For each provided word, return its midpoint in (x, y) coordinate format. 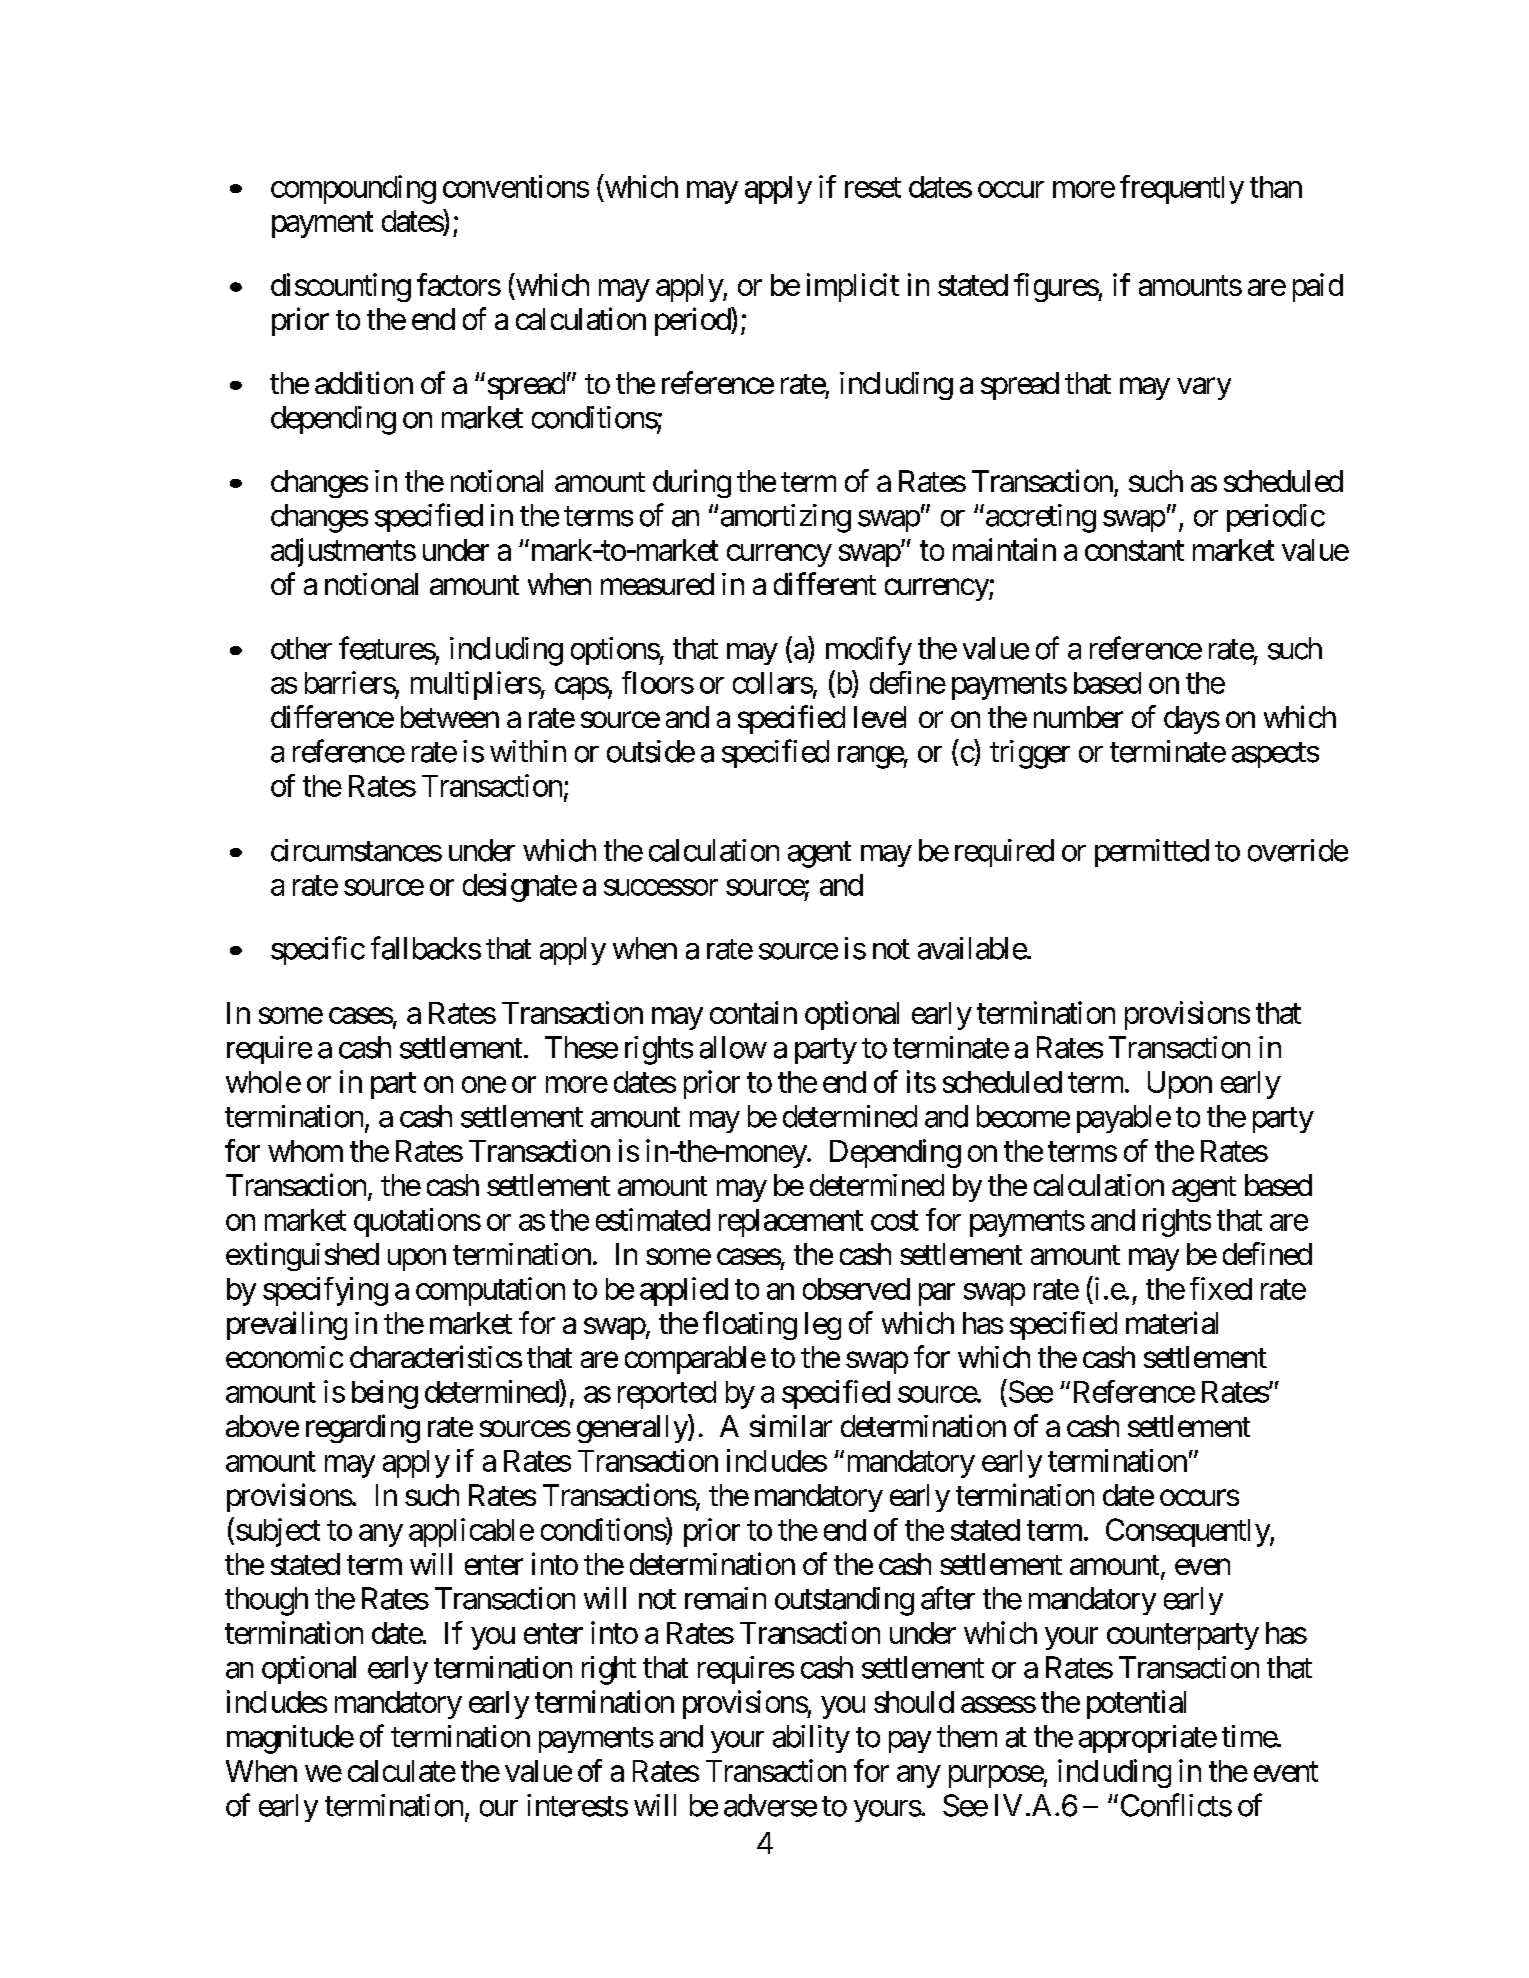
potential (1136, 1704)
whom (305, 1151)
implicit (853, 287)
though (266, 1601)
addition (364, 382)
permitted (1152, 853)
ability (811, 1739)
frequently (1182, 189)
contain (753, 1012)
